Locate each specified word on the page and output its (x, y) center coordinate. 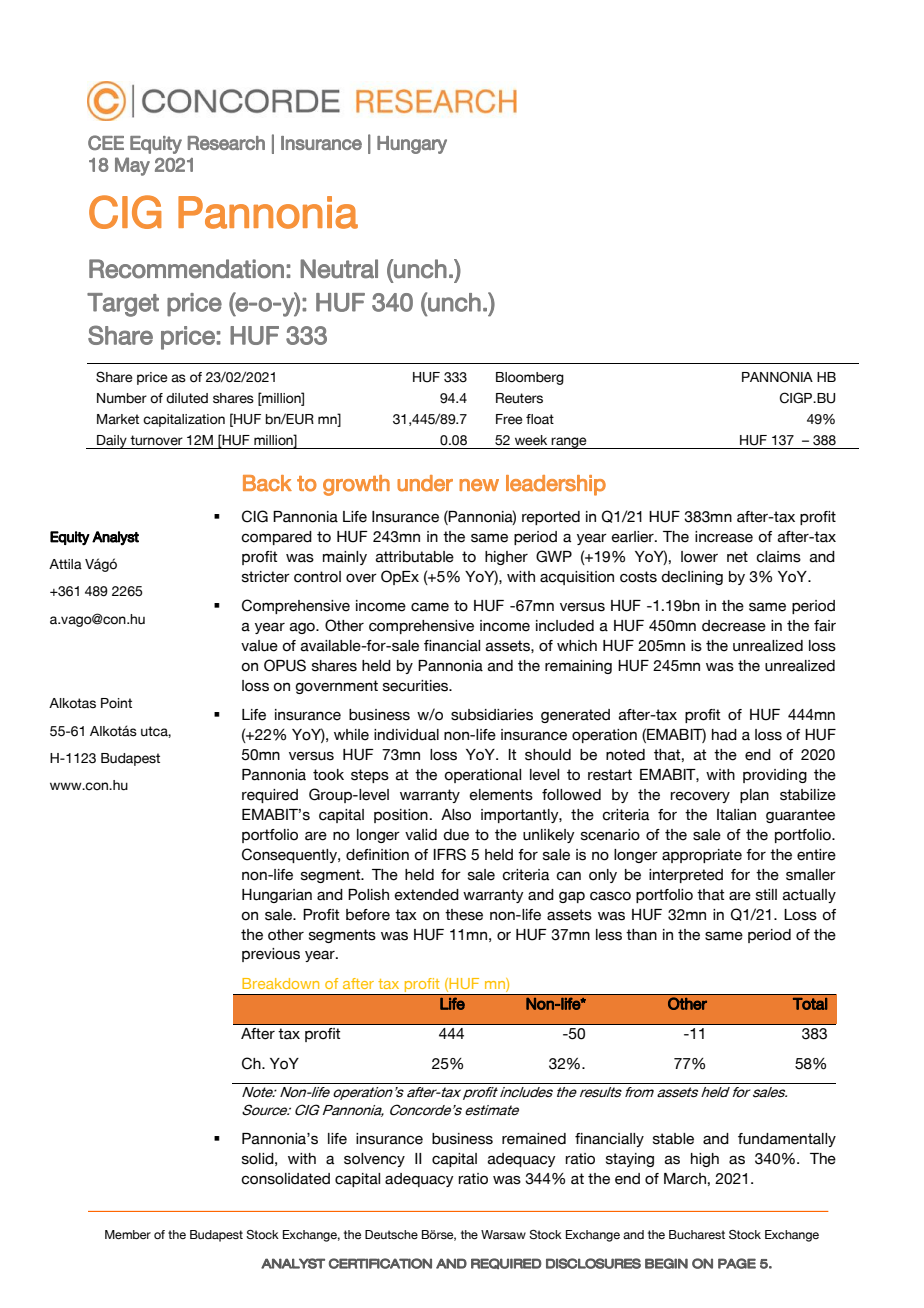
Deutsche (391, 1234)
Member (128, 1234)
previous (271, 955)
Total (810, 1004)
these (464, 915)
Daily (112, 442)
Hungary (412, 145)
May (132, 166)
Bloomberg (530, 378)
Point (116, 703)
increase (724, 537)
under (425, 483)
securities (417, 686)
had (724, 735)
